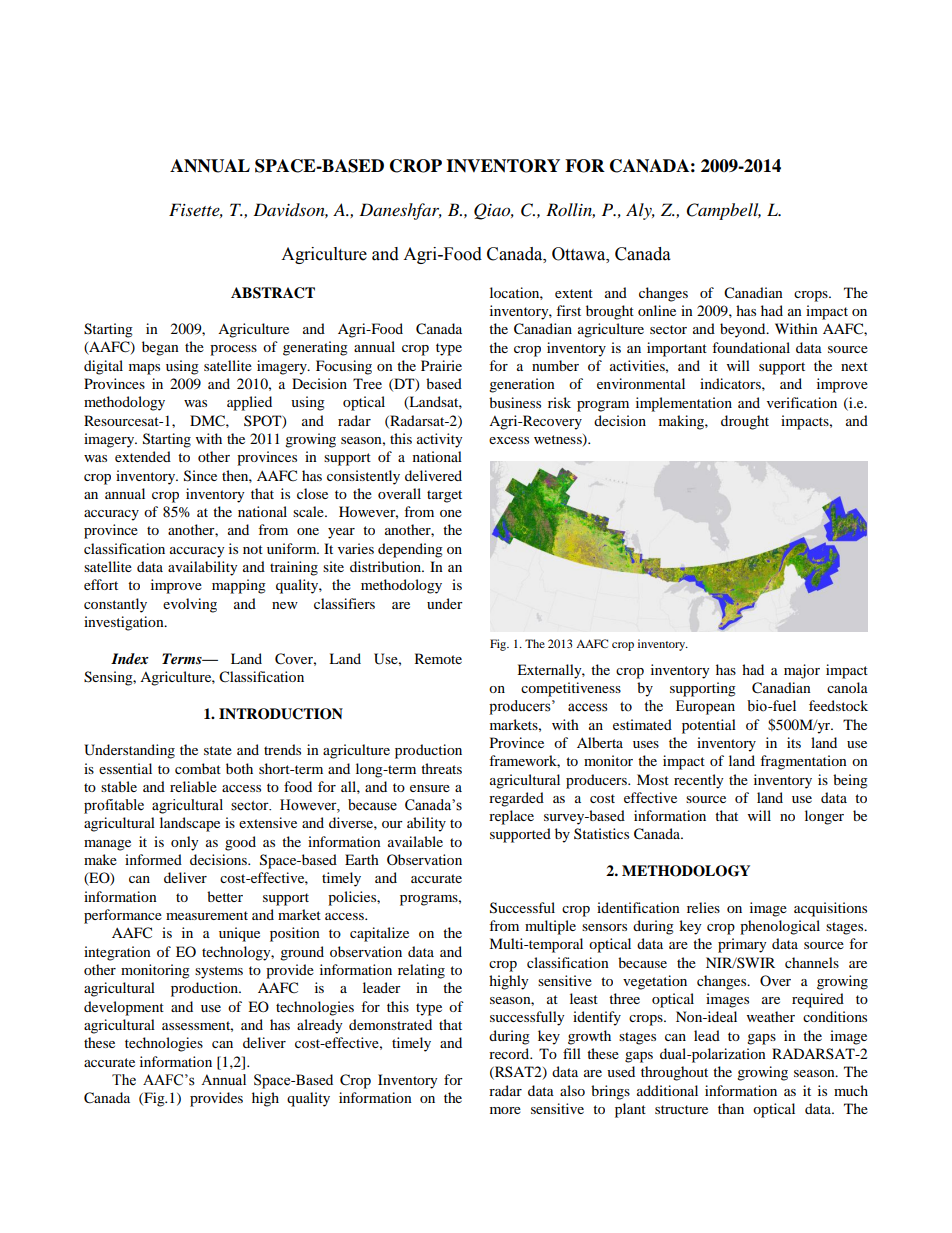 The width and height of the screenshot is (952, 1233). I want to click on extent, so click(574, 293).
